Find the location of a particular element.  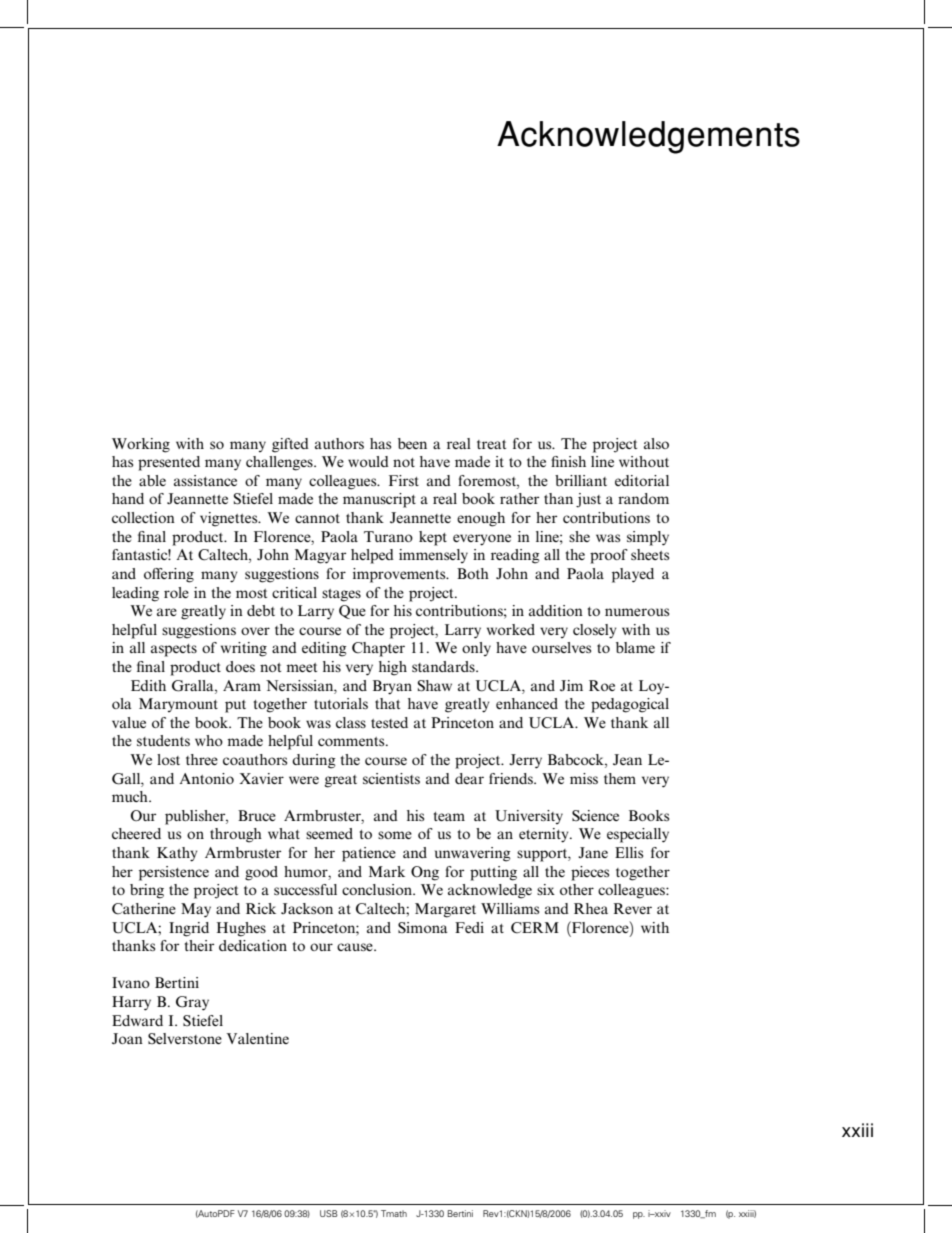

brilliant is located at coordinates (581, 480).
